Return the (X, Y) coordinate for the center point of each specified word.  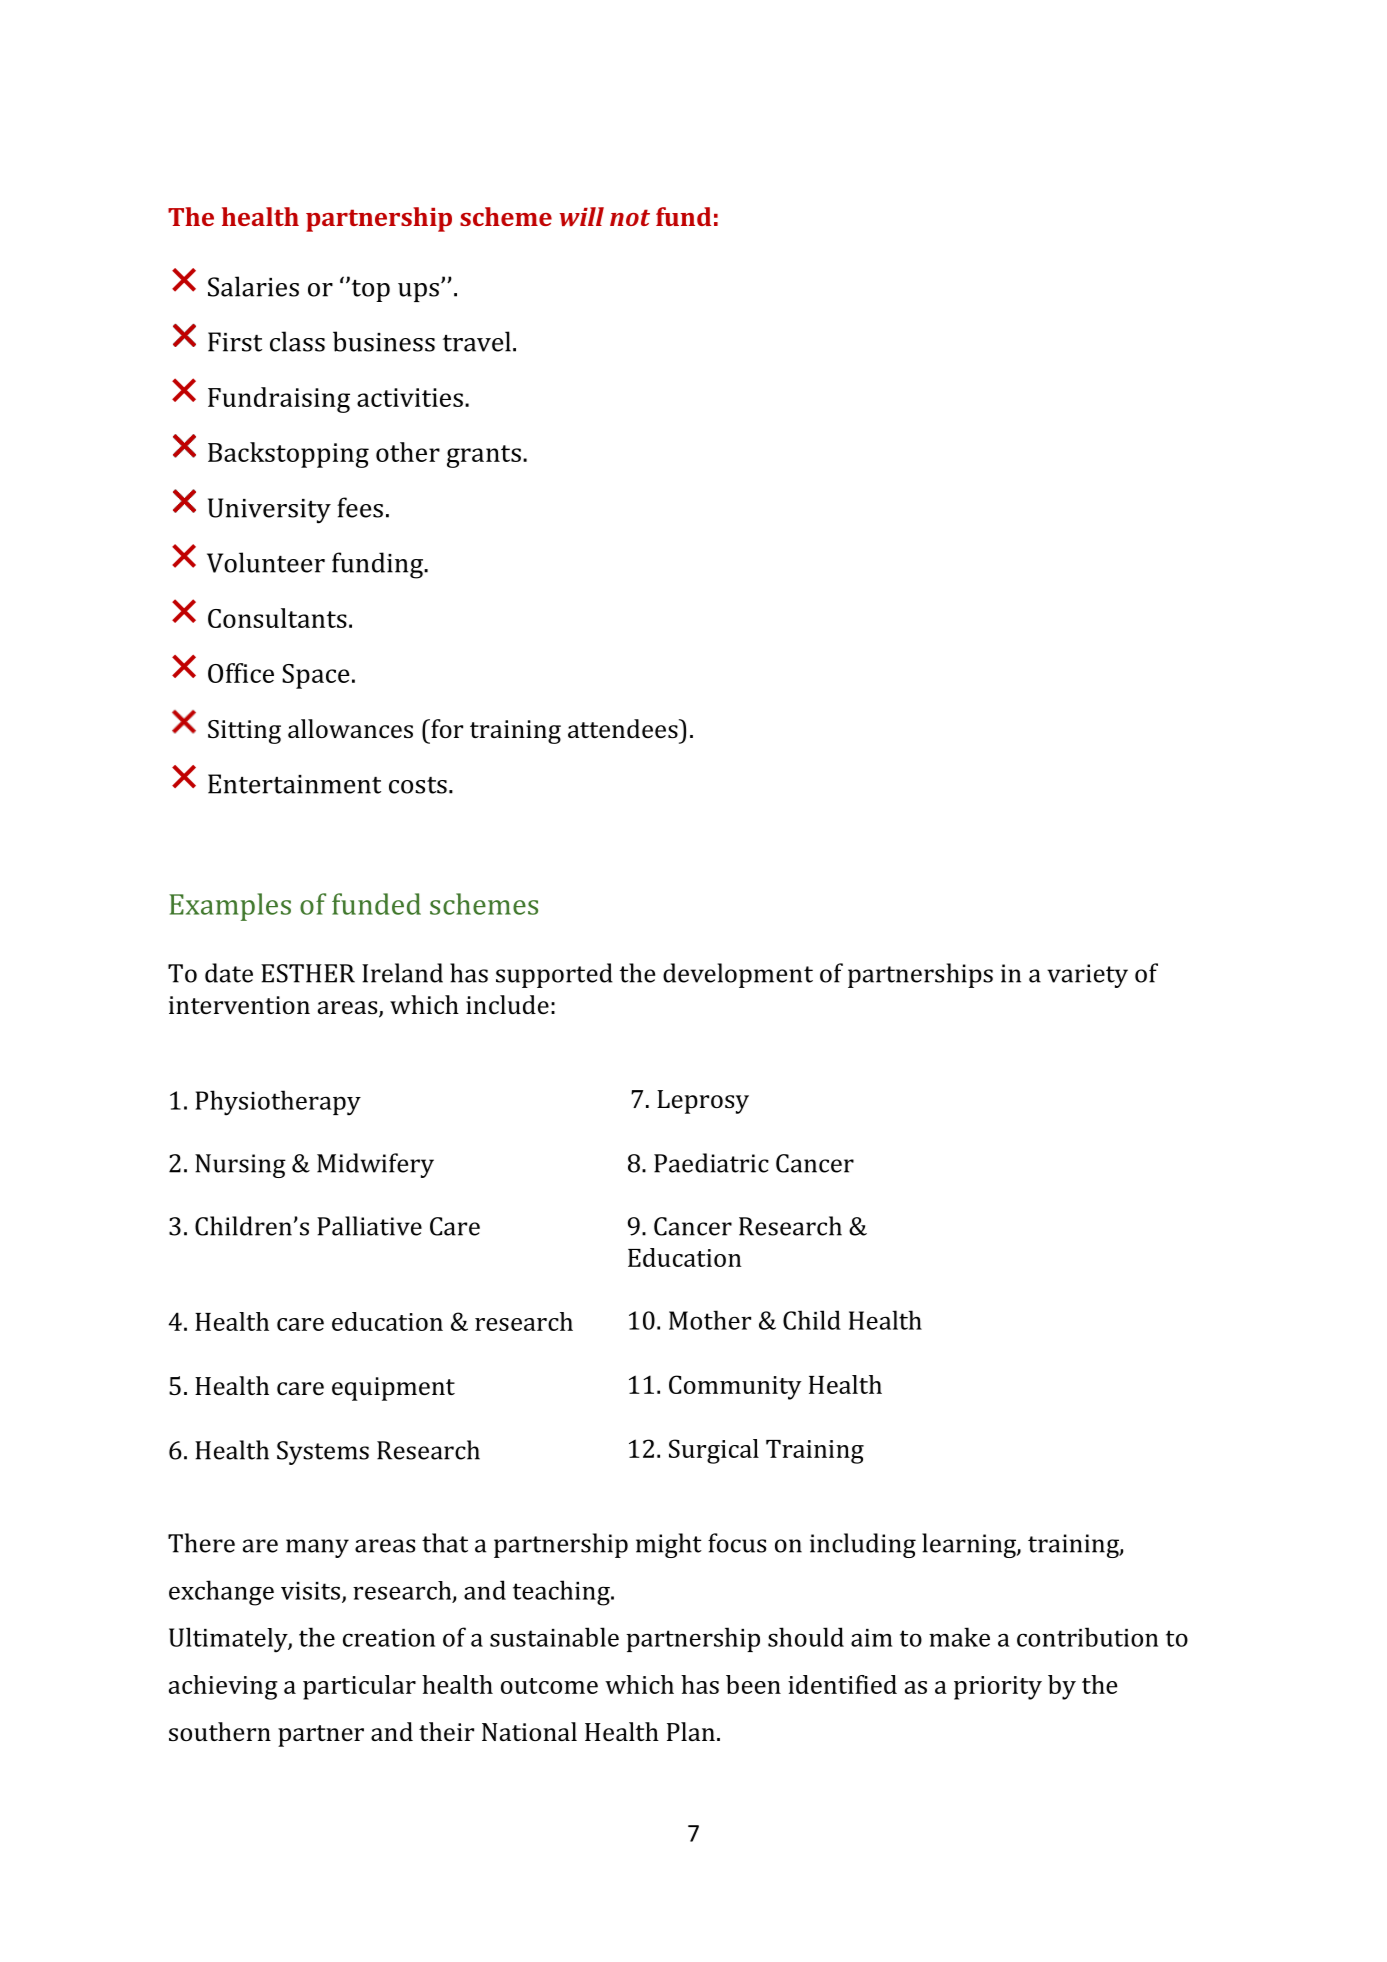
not (630, 217)
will (581, 216)
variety (1087, 976)
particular (359, 1687)
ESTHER (308, 973)
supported (554, 975)
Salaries (253, 286)
